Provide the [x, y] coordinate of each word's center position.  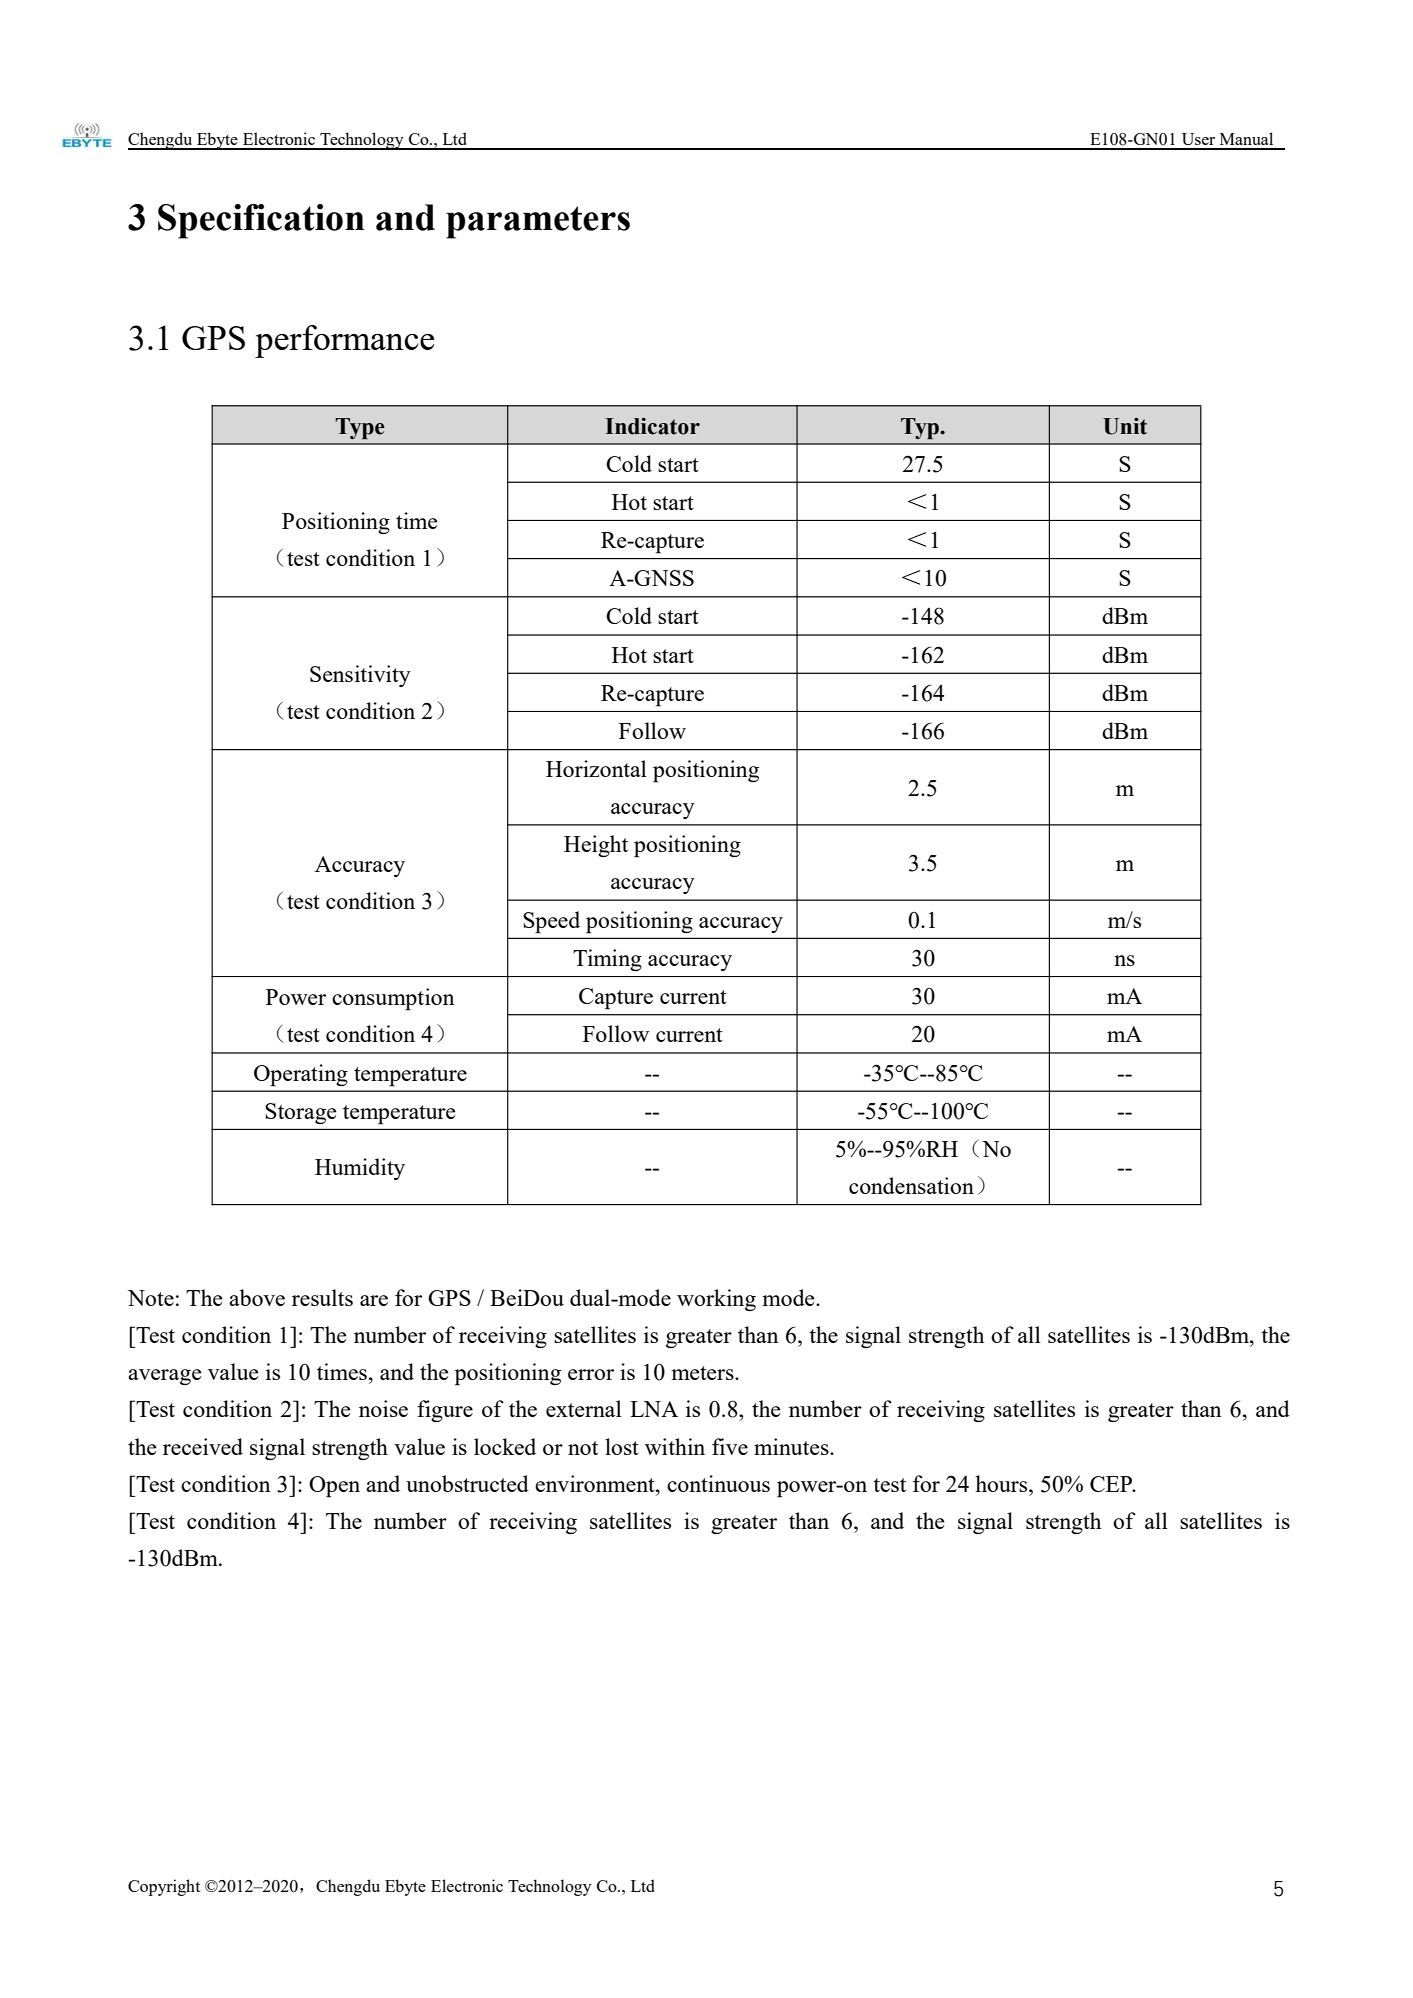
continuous [718, 1483]
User [1198, 139]
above [257, 1297]
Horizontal [596, 768]
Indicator [652, 426]
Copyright [164, 1887]
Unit [1125, 426]
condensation [911, 1185]
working [716, 1300]
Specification [261, 221]
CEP [1112, 1484]
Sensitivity [360, 676]
